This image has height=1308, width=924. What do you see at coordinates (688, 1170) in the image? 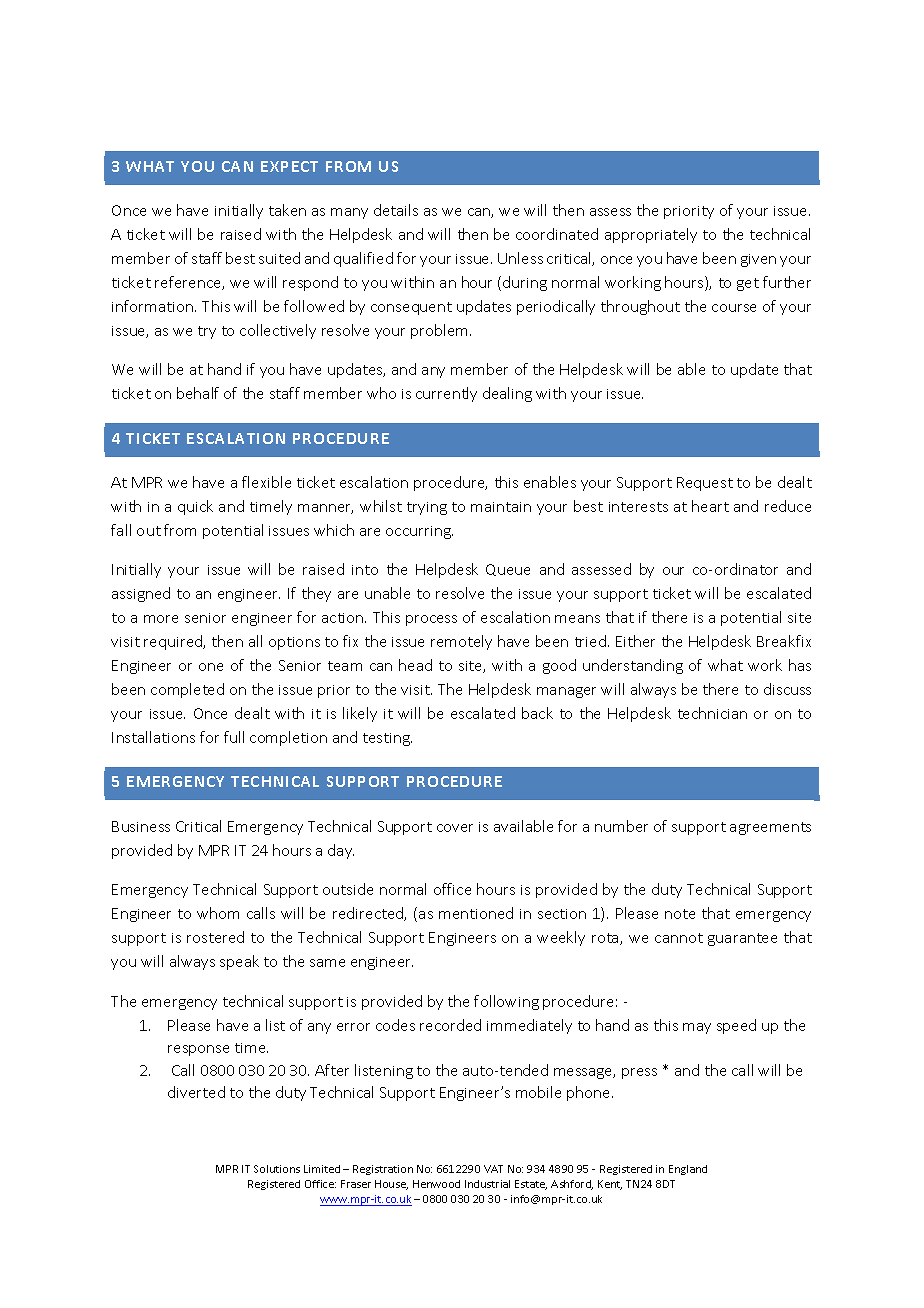
I see `England` at bounding box center [688, 1170].
